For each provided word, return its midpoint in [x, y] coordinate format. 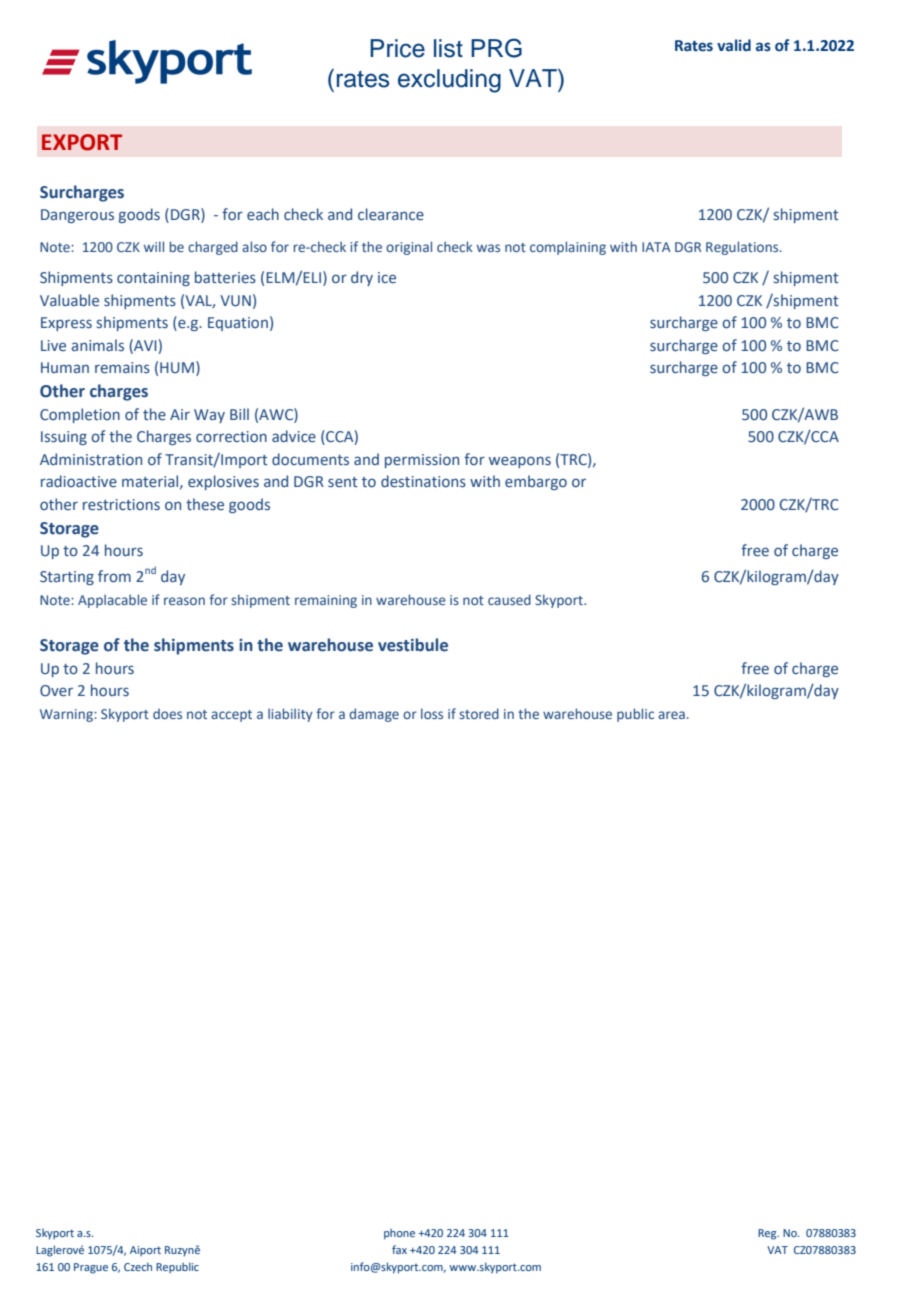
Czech [138, 1266]
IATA [656, 247]
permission [422, 461]
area [671, 715]
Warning [67, 715]
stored [479, 713]
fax [399, 1249]
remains [122, 368]
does [167, 714]
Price [397, 48]
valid [734, 45]
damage [374, 715]
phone [399, 1234]
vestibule [413, 645]
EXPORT [82, 142]
